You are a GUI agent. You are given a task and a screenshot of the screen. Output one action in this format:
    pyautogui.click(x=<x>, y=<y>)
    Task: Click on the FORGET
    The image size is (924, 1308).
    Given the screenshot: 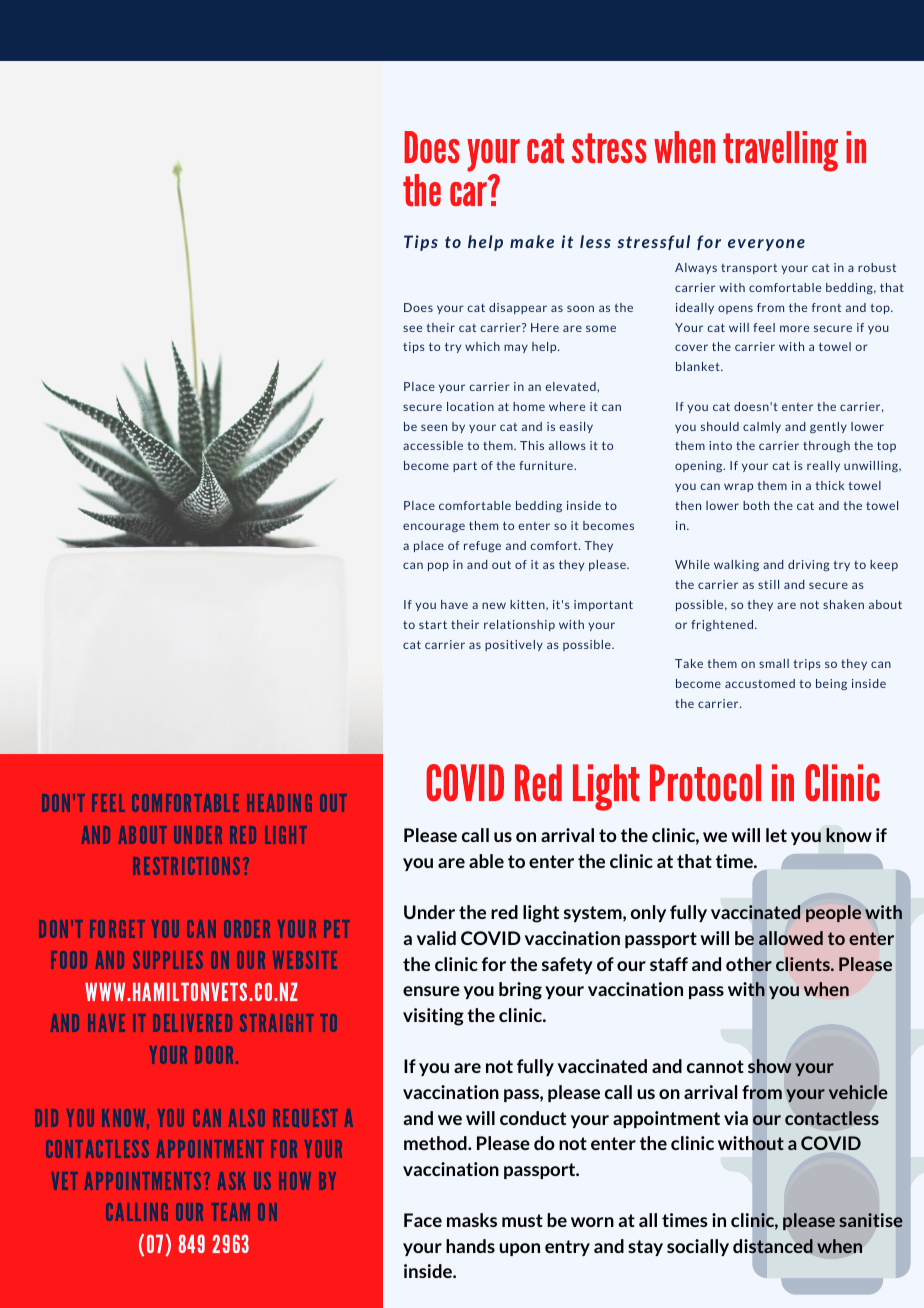 What is the action you would take?
    pyautogui.click(x=117, y=929)
